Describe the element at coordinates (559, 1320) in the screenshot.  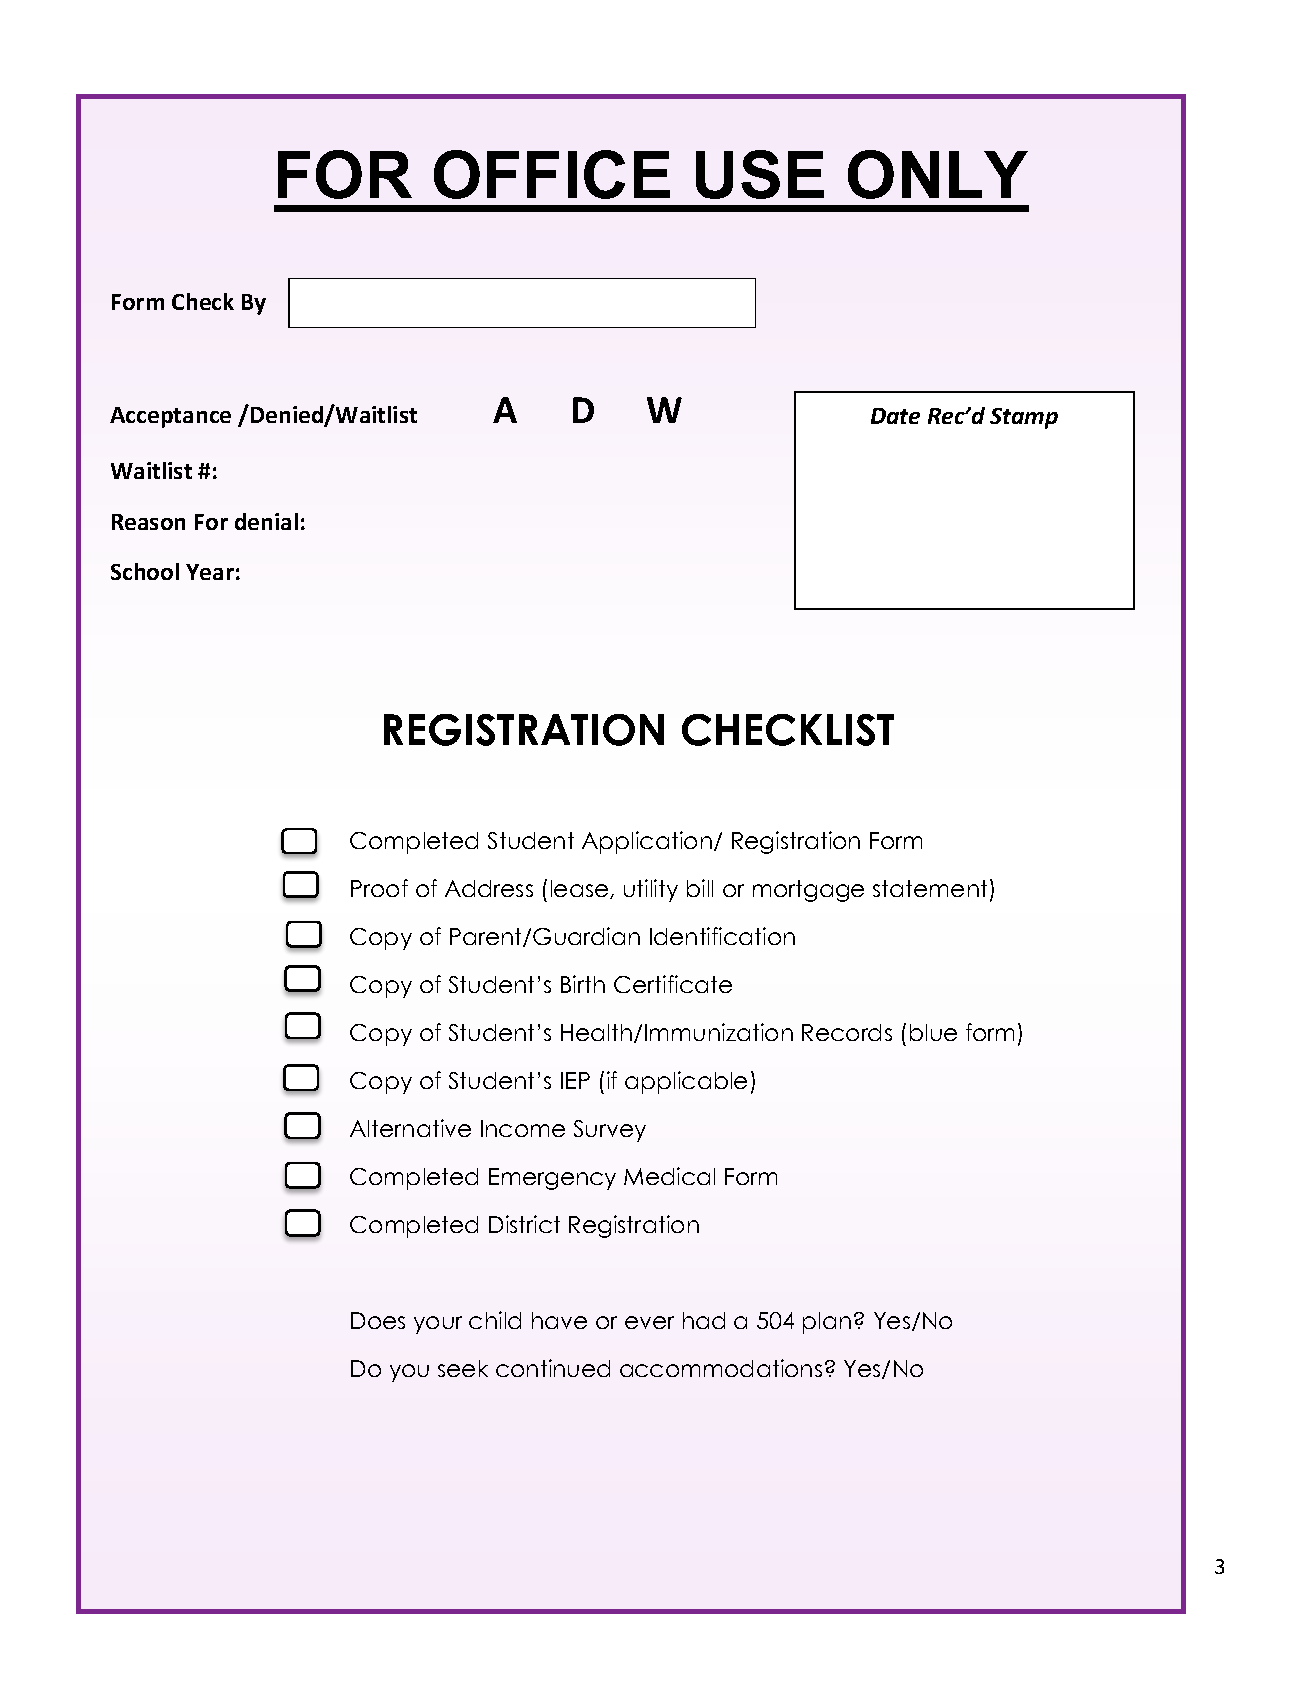
I see `have` at that location.
